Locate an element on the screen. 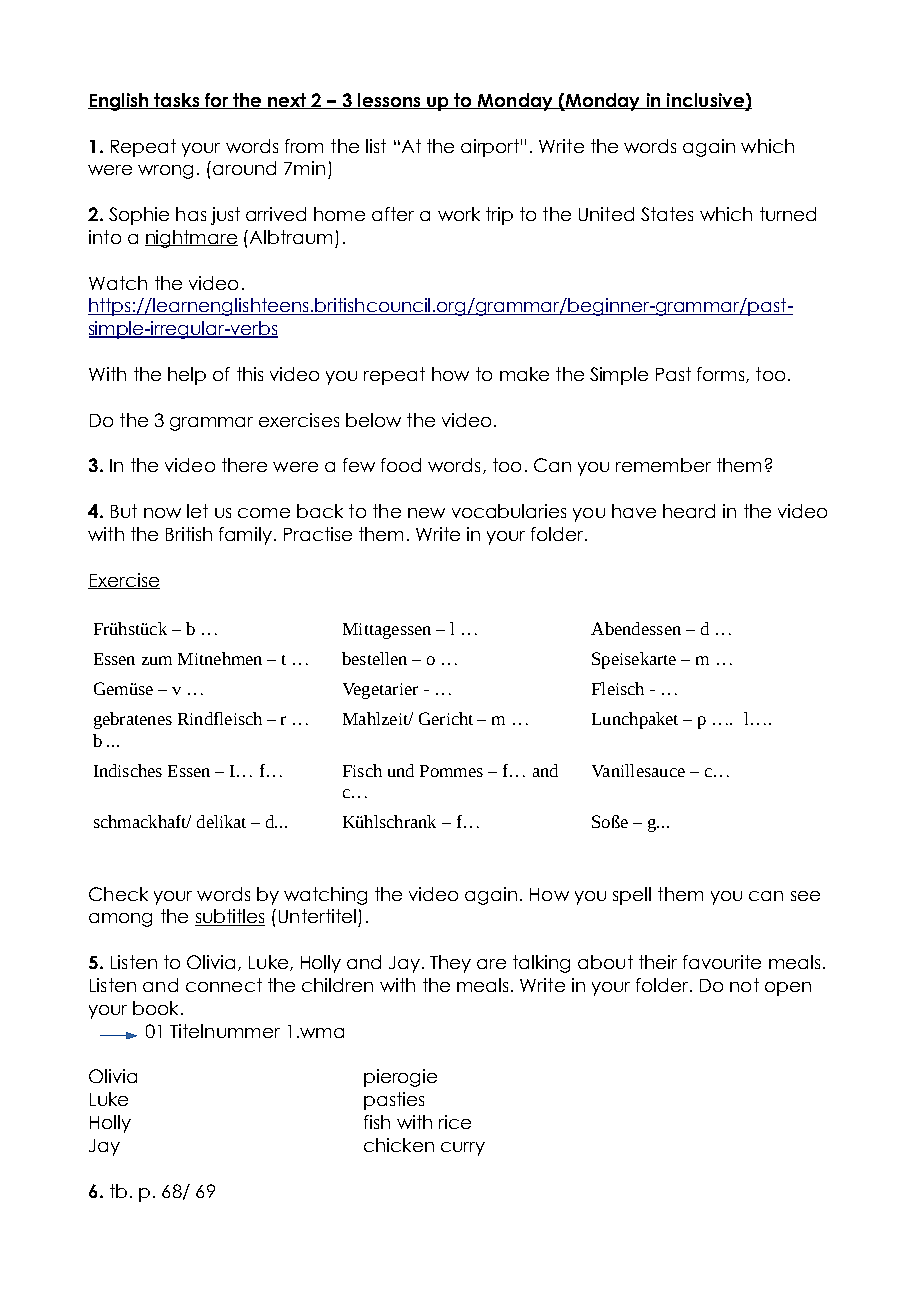 The height and width of the screenshot is (1308, 924). help is located at coordinates (187, 376).
